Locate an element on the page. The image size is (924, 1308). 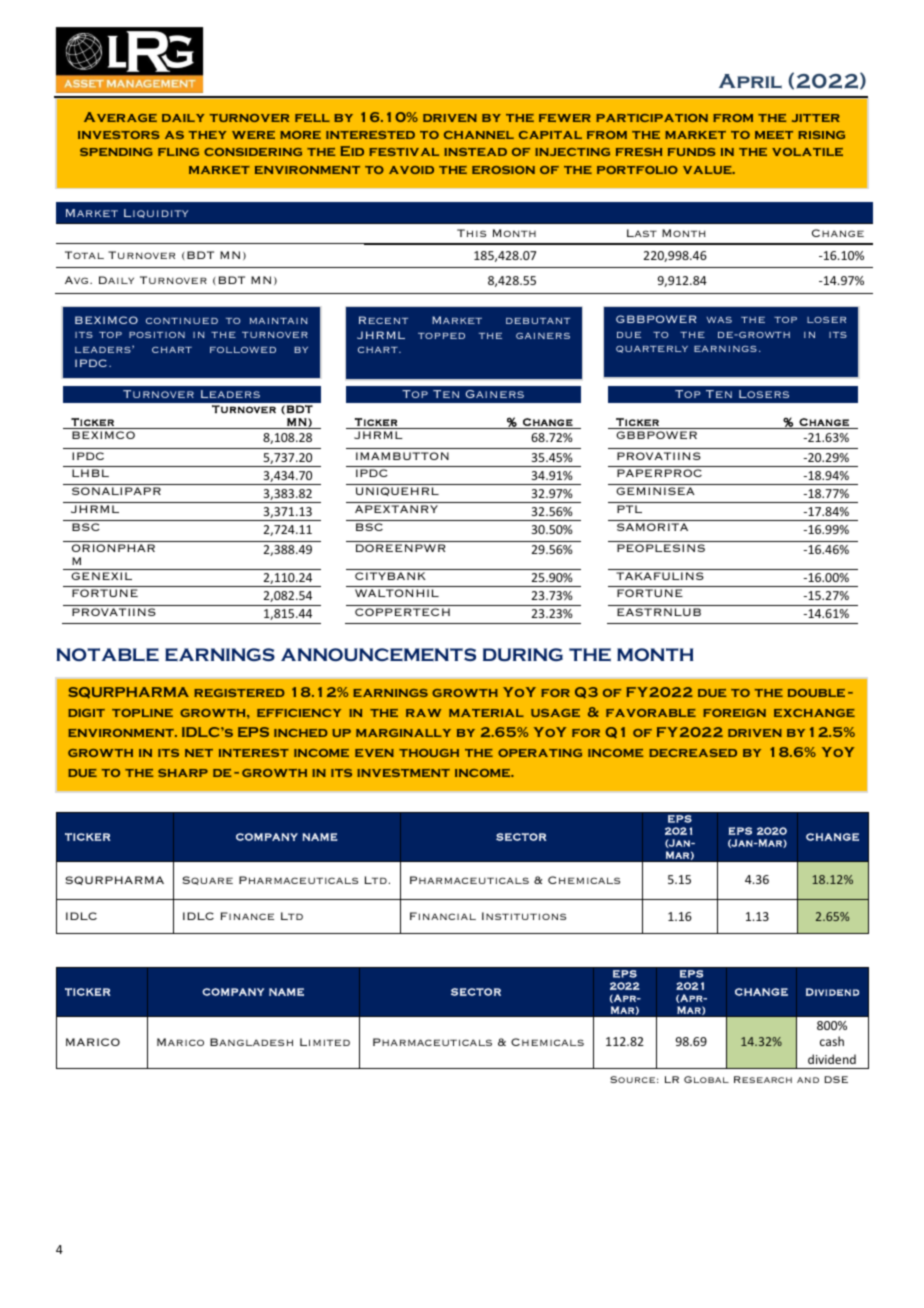
Square is located at coordinates (207, 880).
